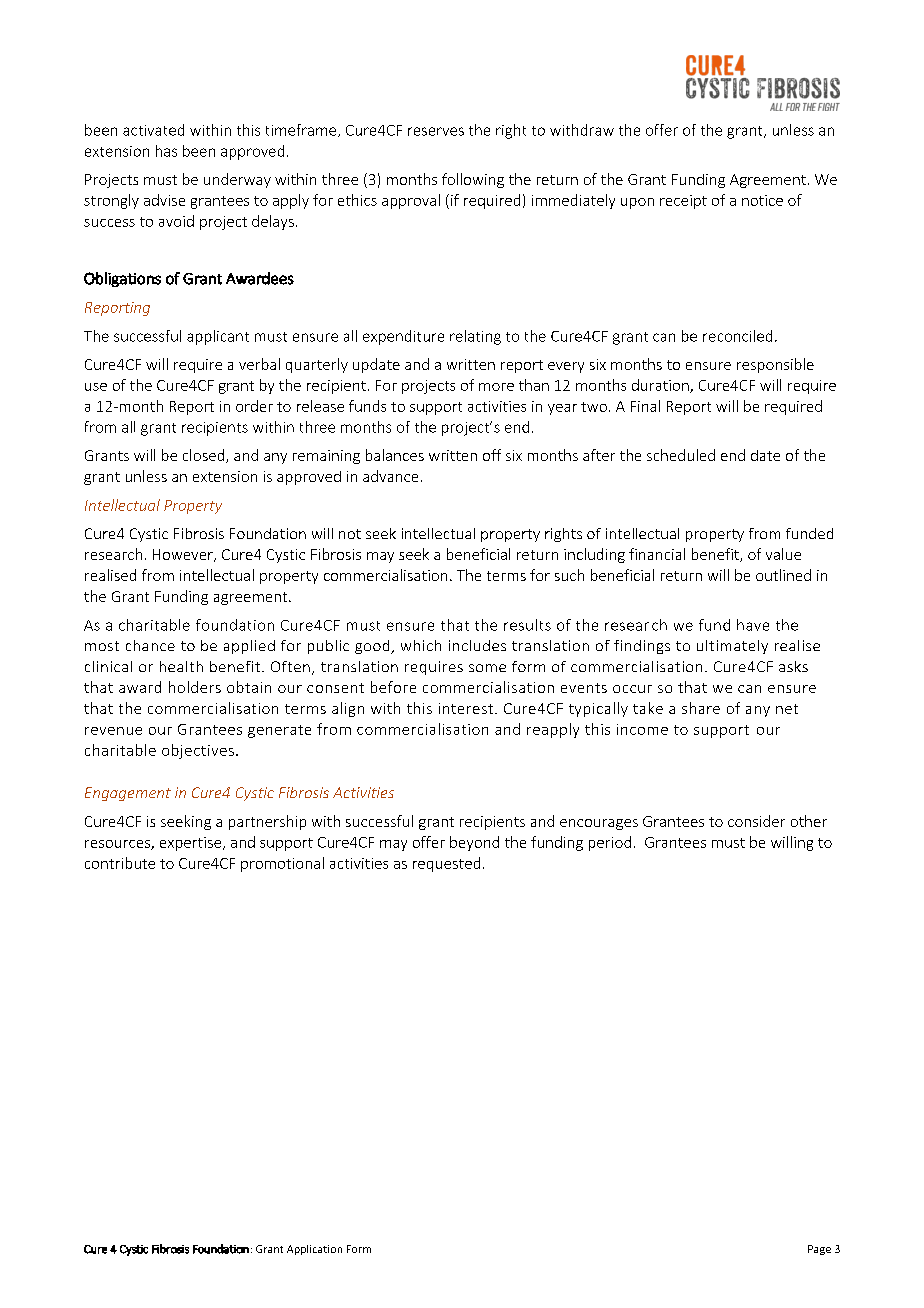 The height and width of the screenshot is (1308, 924). I want to click on notice, so click(762, 200).
